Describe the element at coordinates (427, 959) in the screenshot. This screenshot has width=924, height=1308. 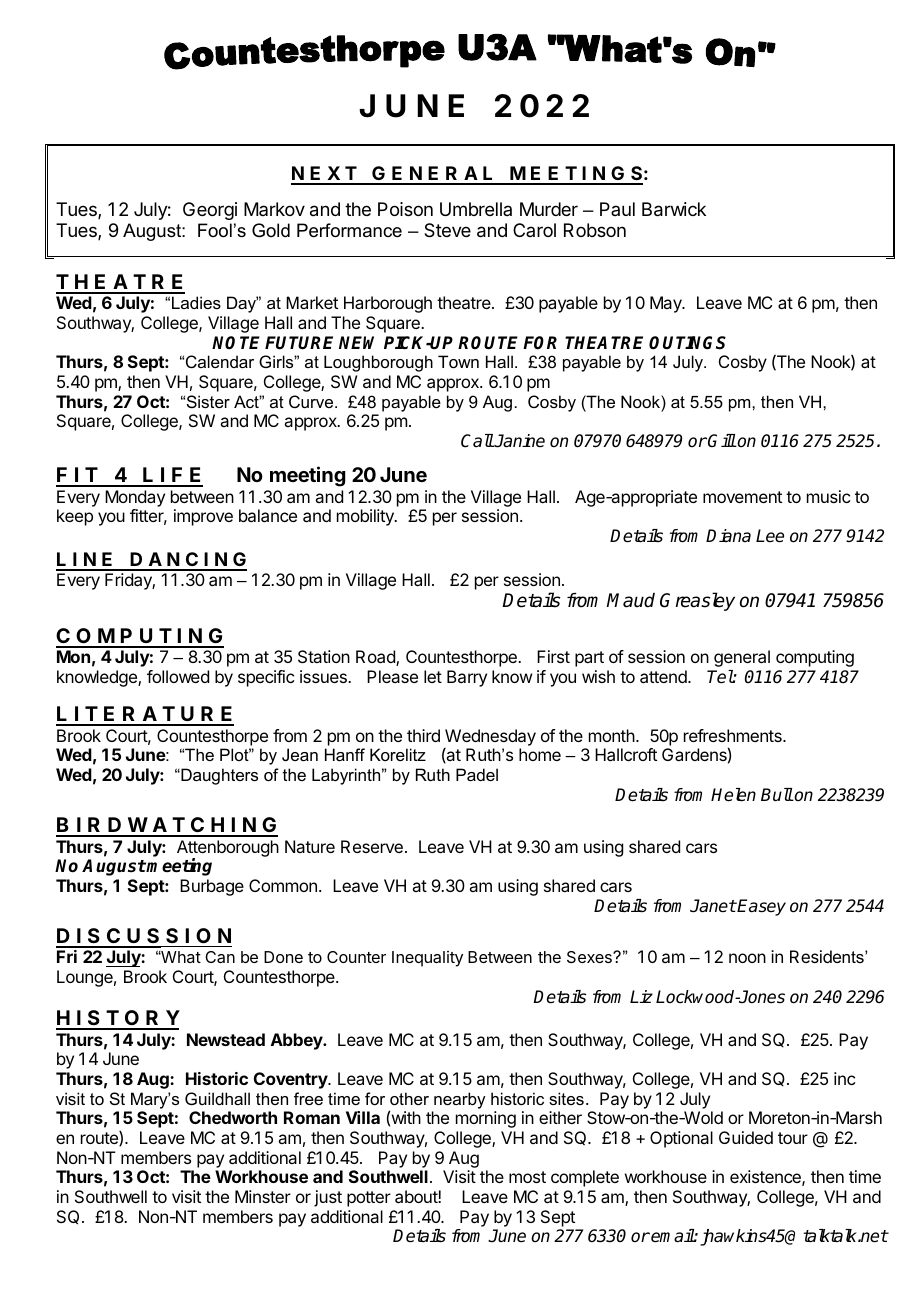
I see `Inequality` at that location.
